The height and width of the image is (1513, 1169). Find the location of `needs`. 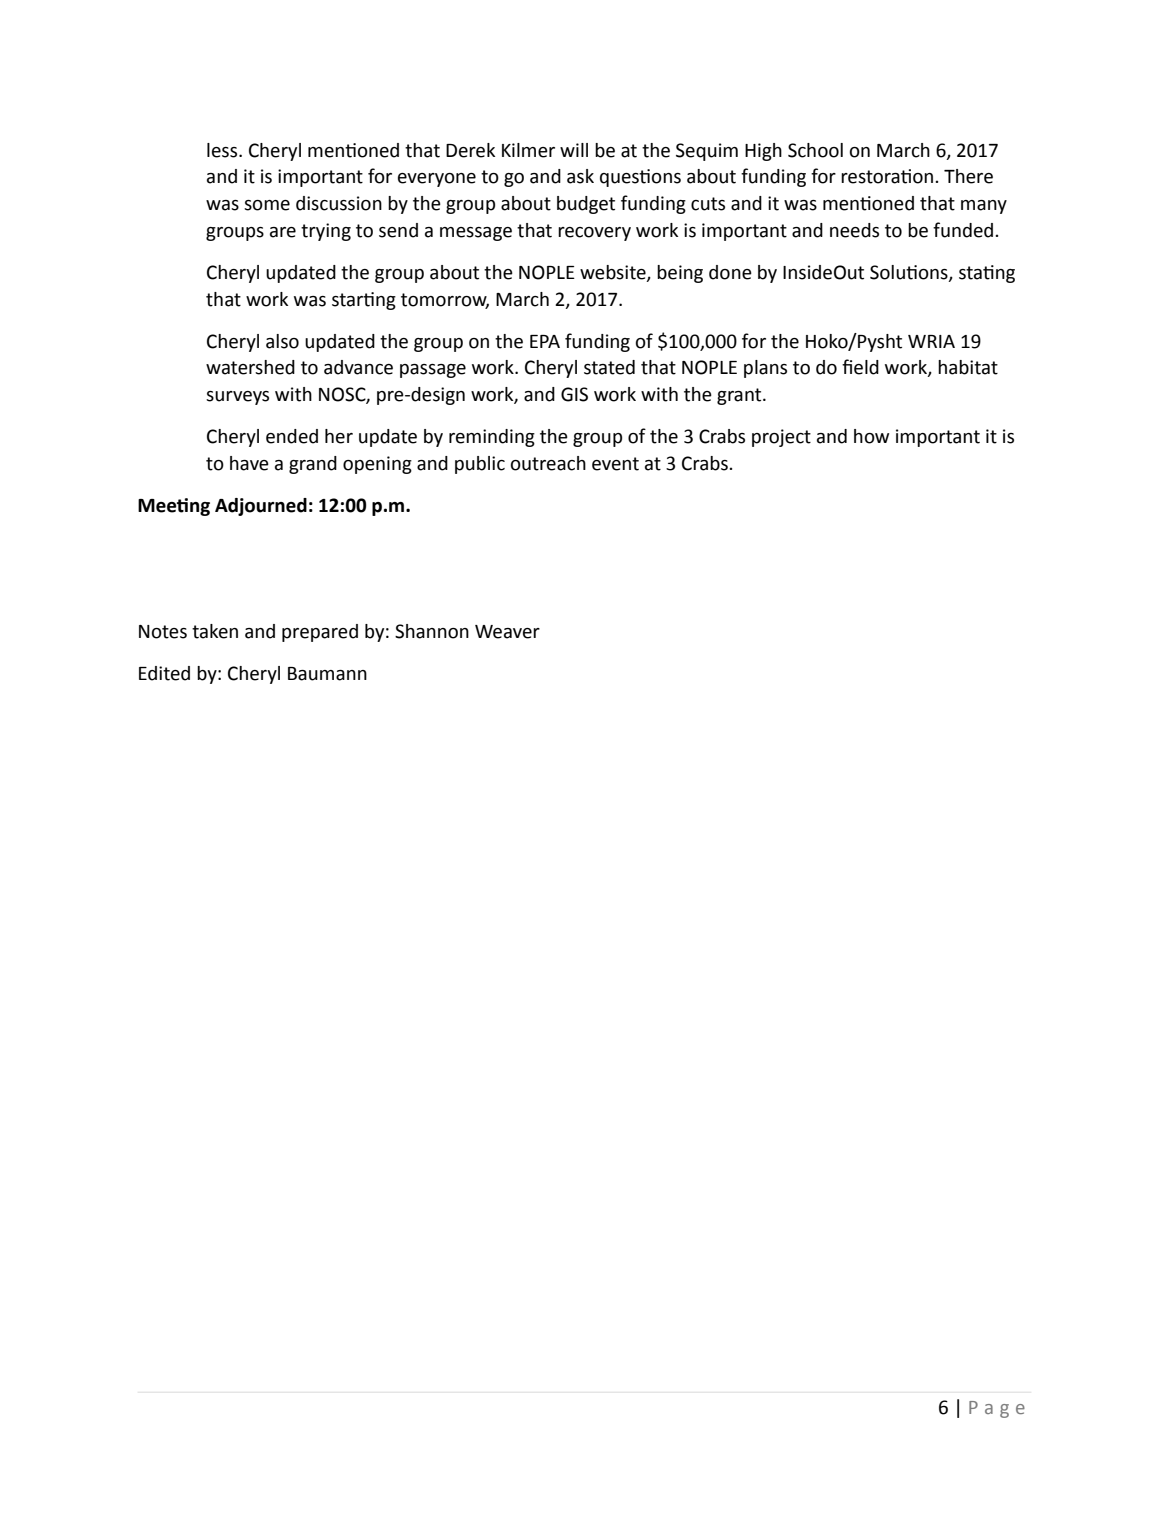

needs is located at coordinates (854, 230).
